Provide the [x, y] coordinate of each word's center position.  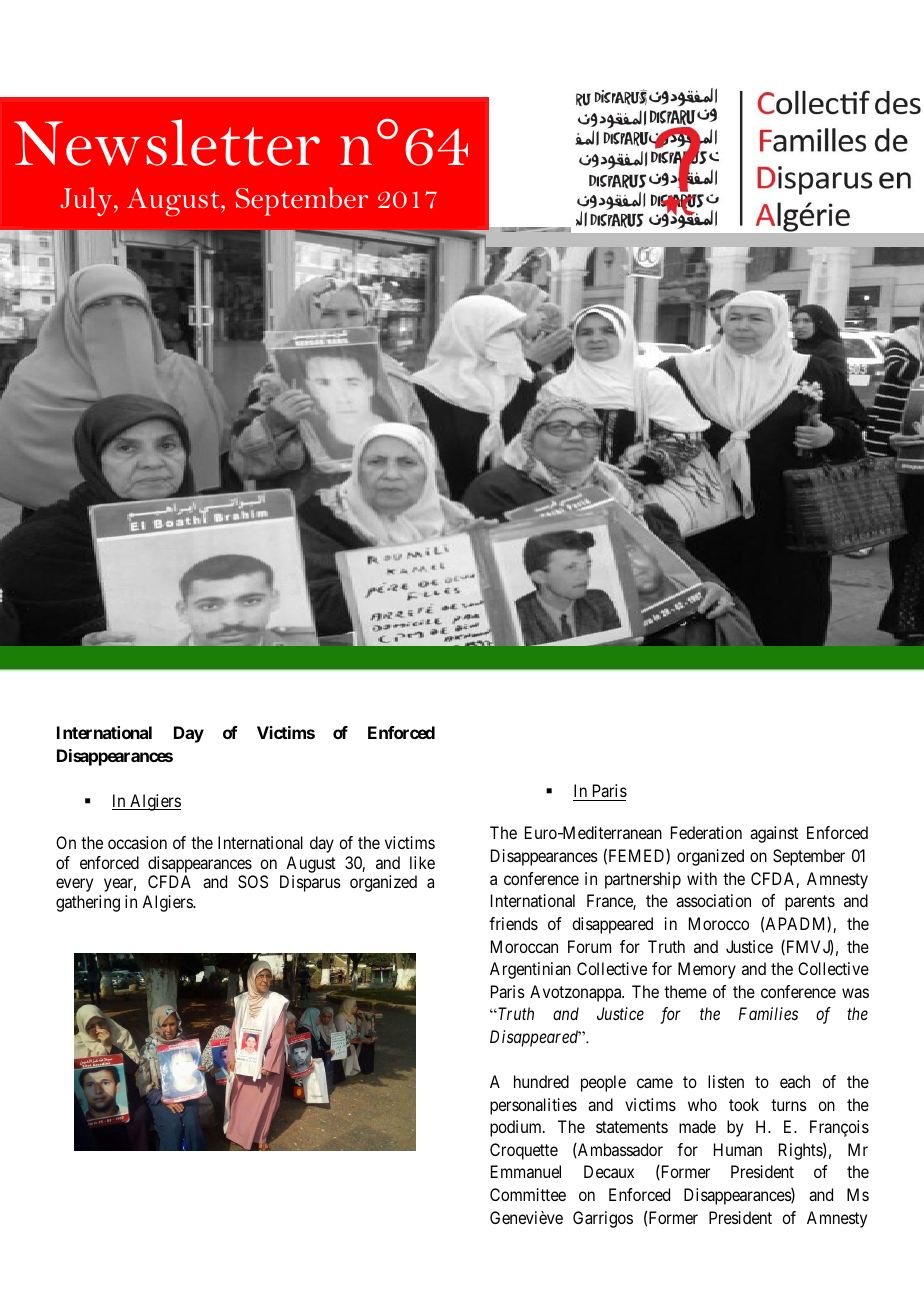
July [87, 201]
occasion [137, 842]
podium [517, 1128]
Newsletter [167, 142]
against [774, 834]
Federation [706, 832]
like [422, 862]
